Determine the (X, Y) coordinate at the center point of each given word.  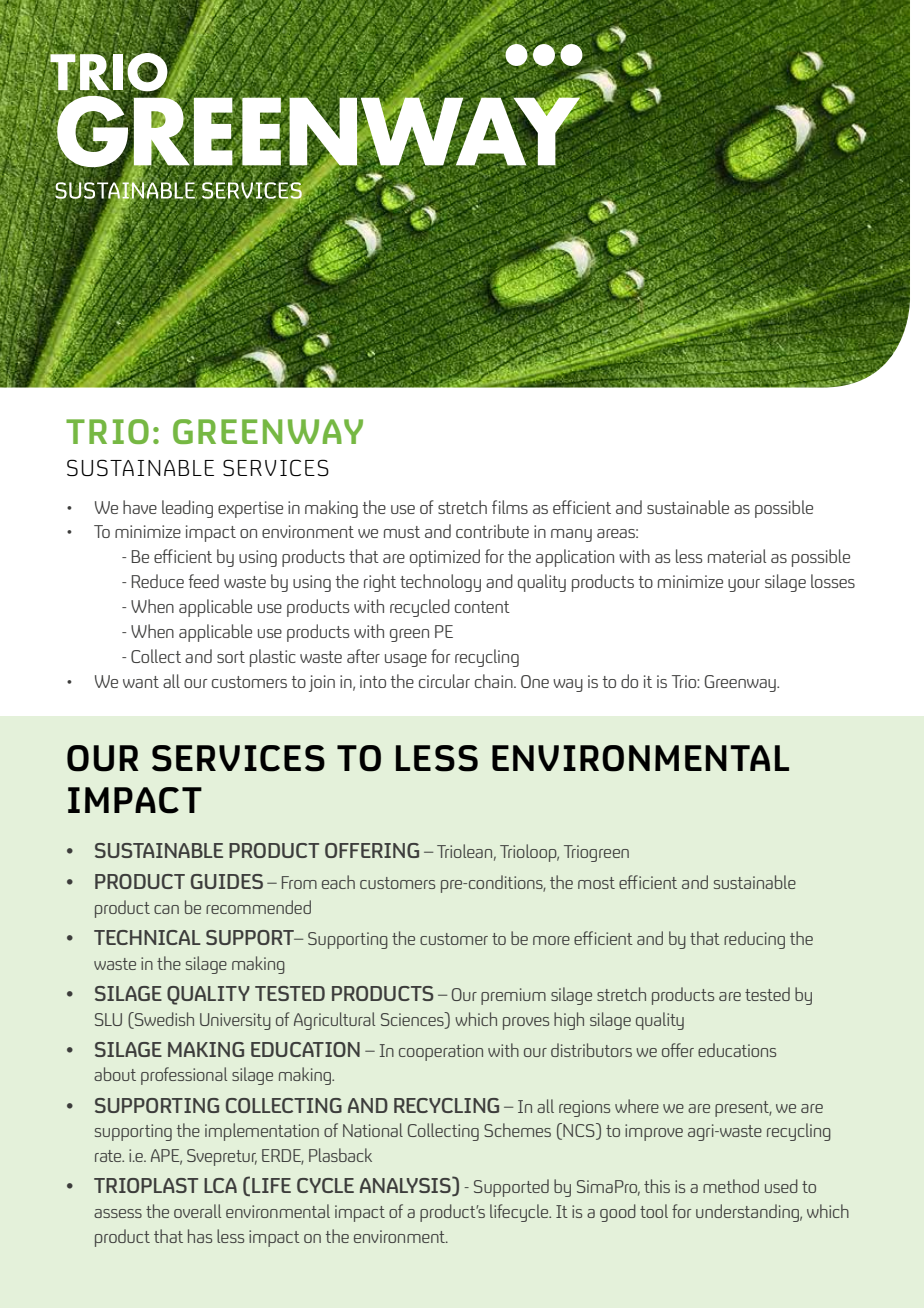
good (618, 1213)
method (731, 1186)
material (737, 556)
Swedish (163, 1020)
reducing (754, 940)
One (535, 681)
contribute (492, 531)
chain (495, 681)
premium (513, 996)
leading (187, 509)
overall (197, 1211)
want (141, 682)
